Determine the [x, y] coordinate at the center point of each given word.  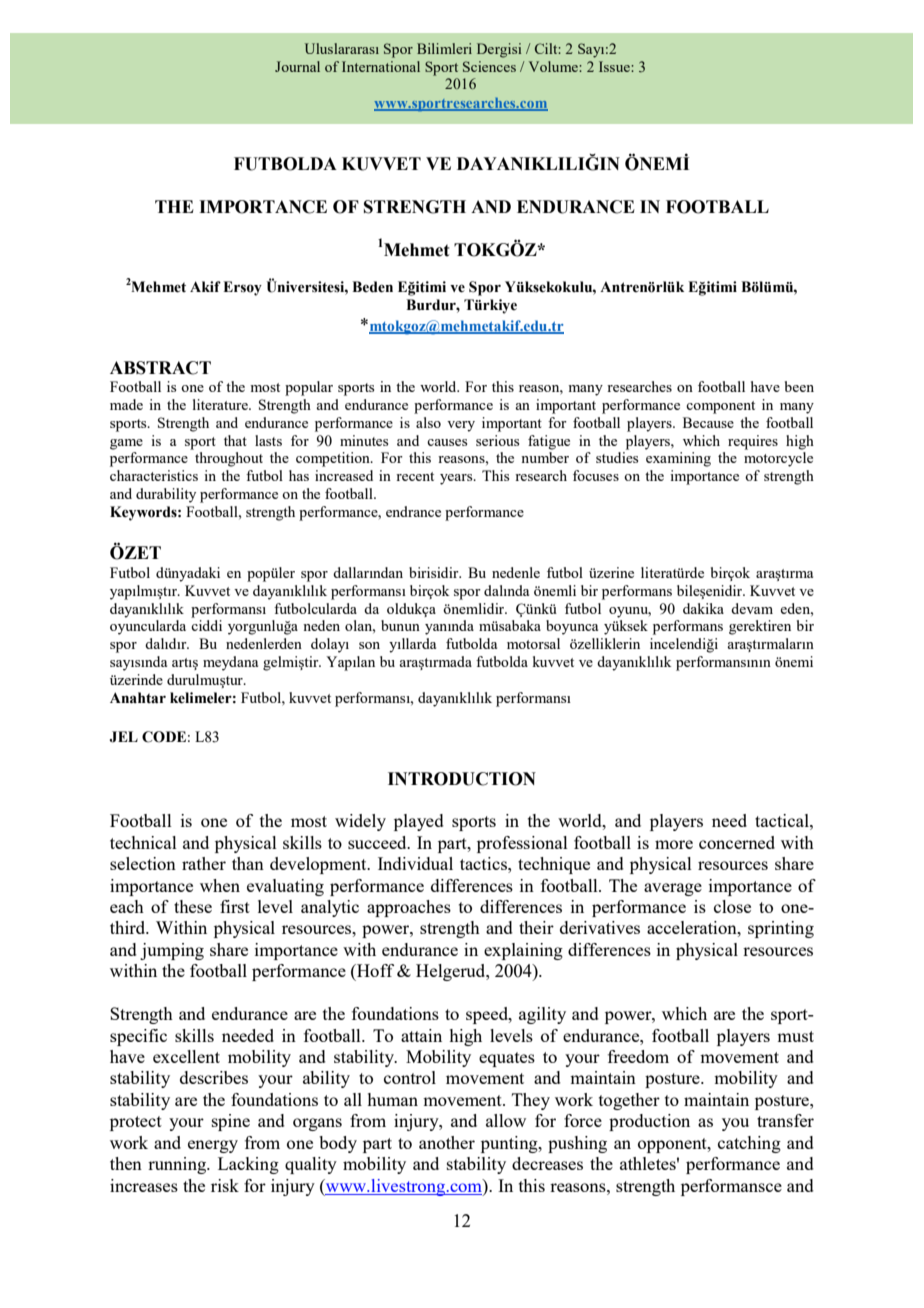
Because [708, 422]
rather [204, 863]
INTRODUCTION [462, 779]
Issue [615, 66]
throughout [229, 459]
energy [213, 1146]
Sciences [489, 66]
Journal [297, 66]
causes [447, 442]
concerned [737, 842]
